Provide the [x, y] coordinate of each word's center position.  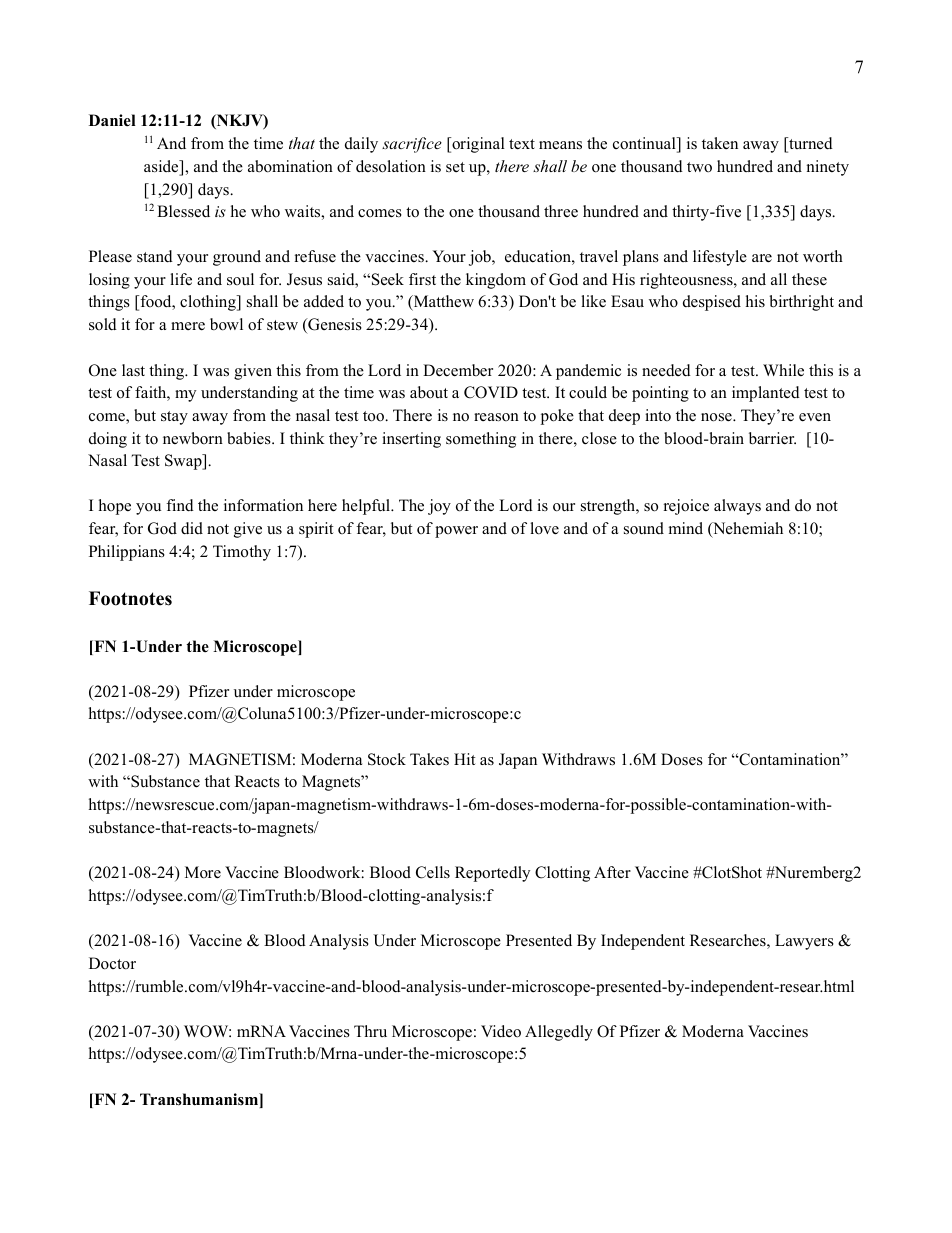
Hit [464, 759]
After [612, 872]
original [477, 145]
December [458, 370]
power [456, 532]
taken [720, 143]
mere [188, 326]
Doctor [112, 963]
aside [162, 167]
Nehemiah [747, 529]
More [203, 872]
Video [501, 1031]
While [783, 370]
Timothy [242, 553]
